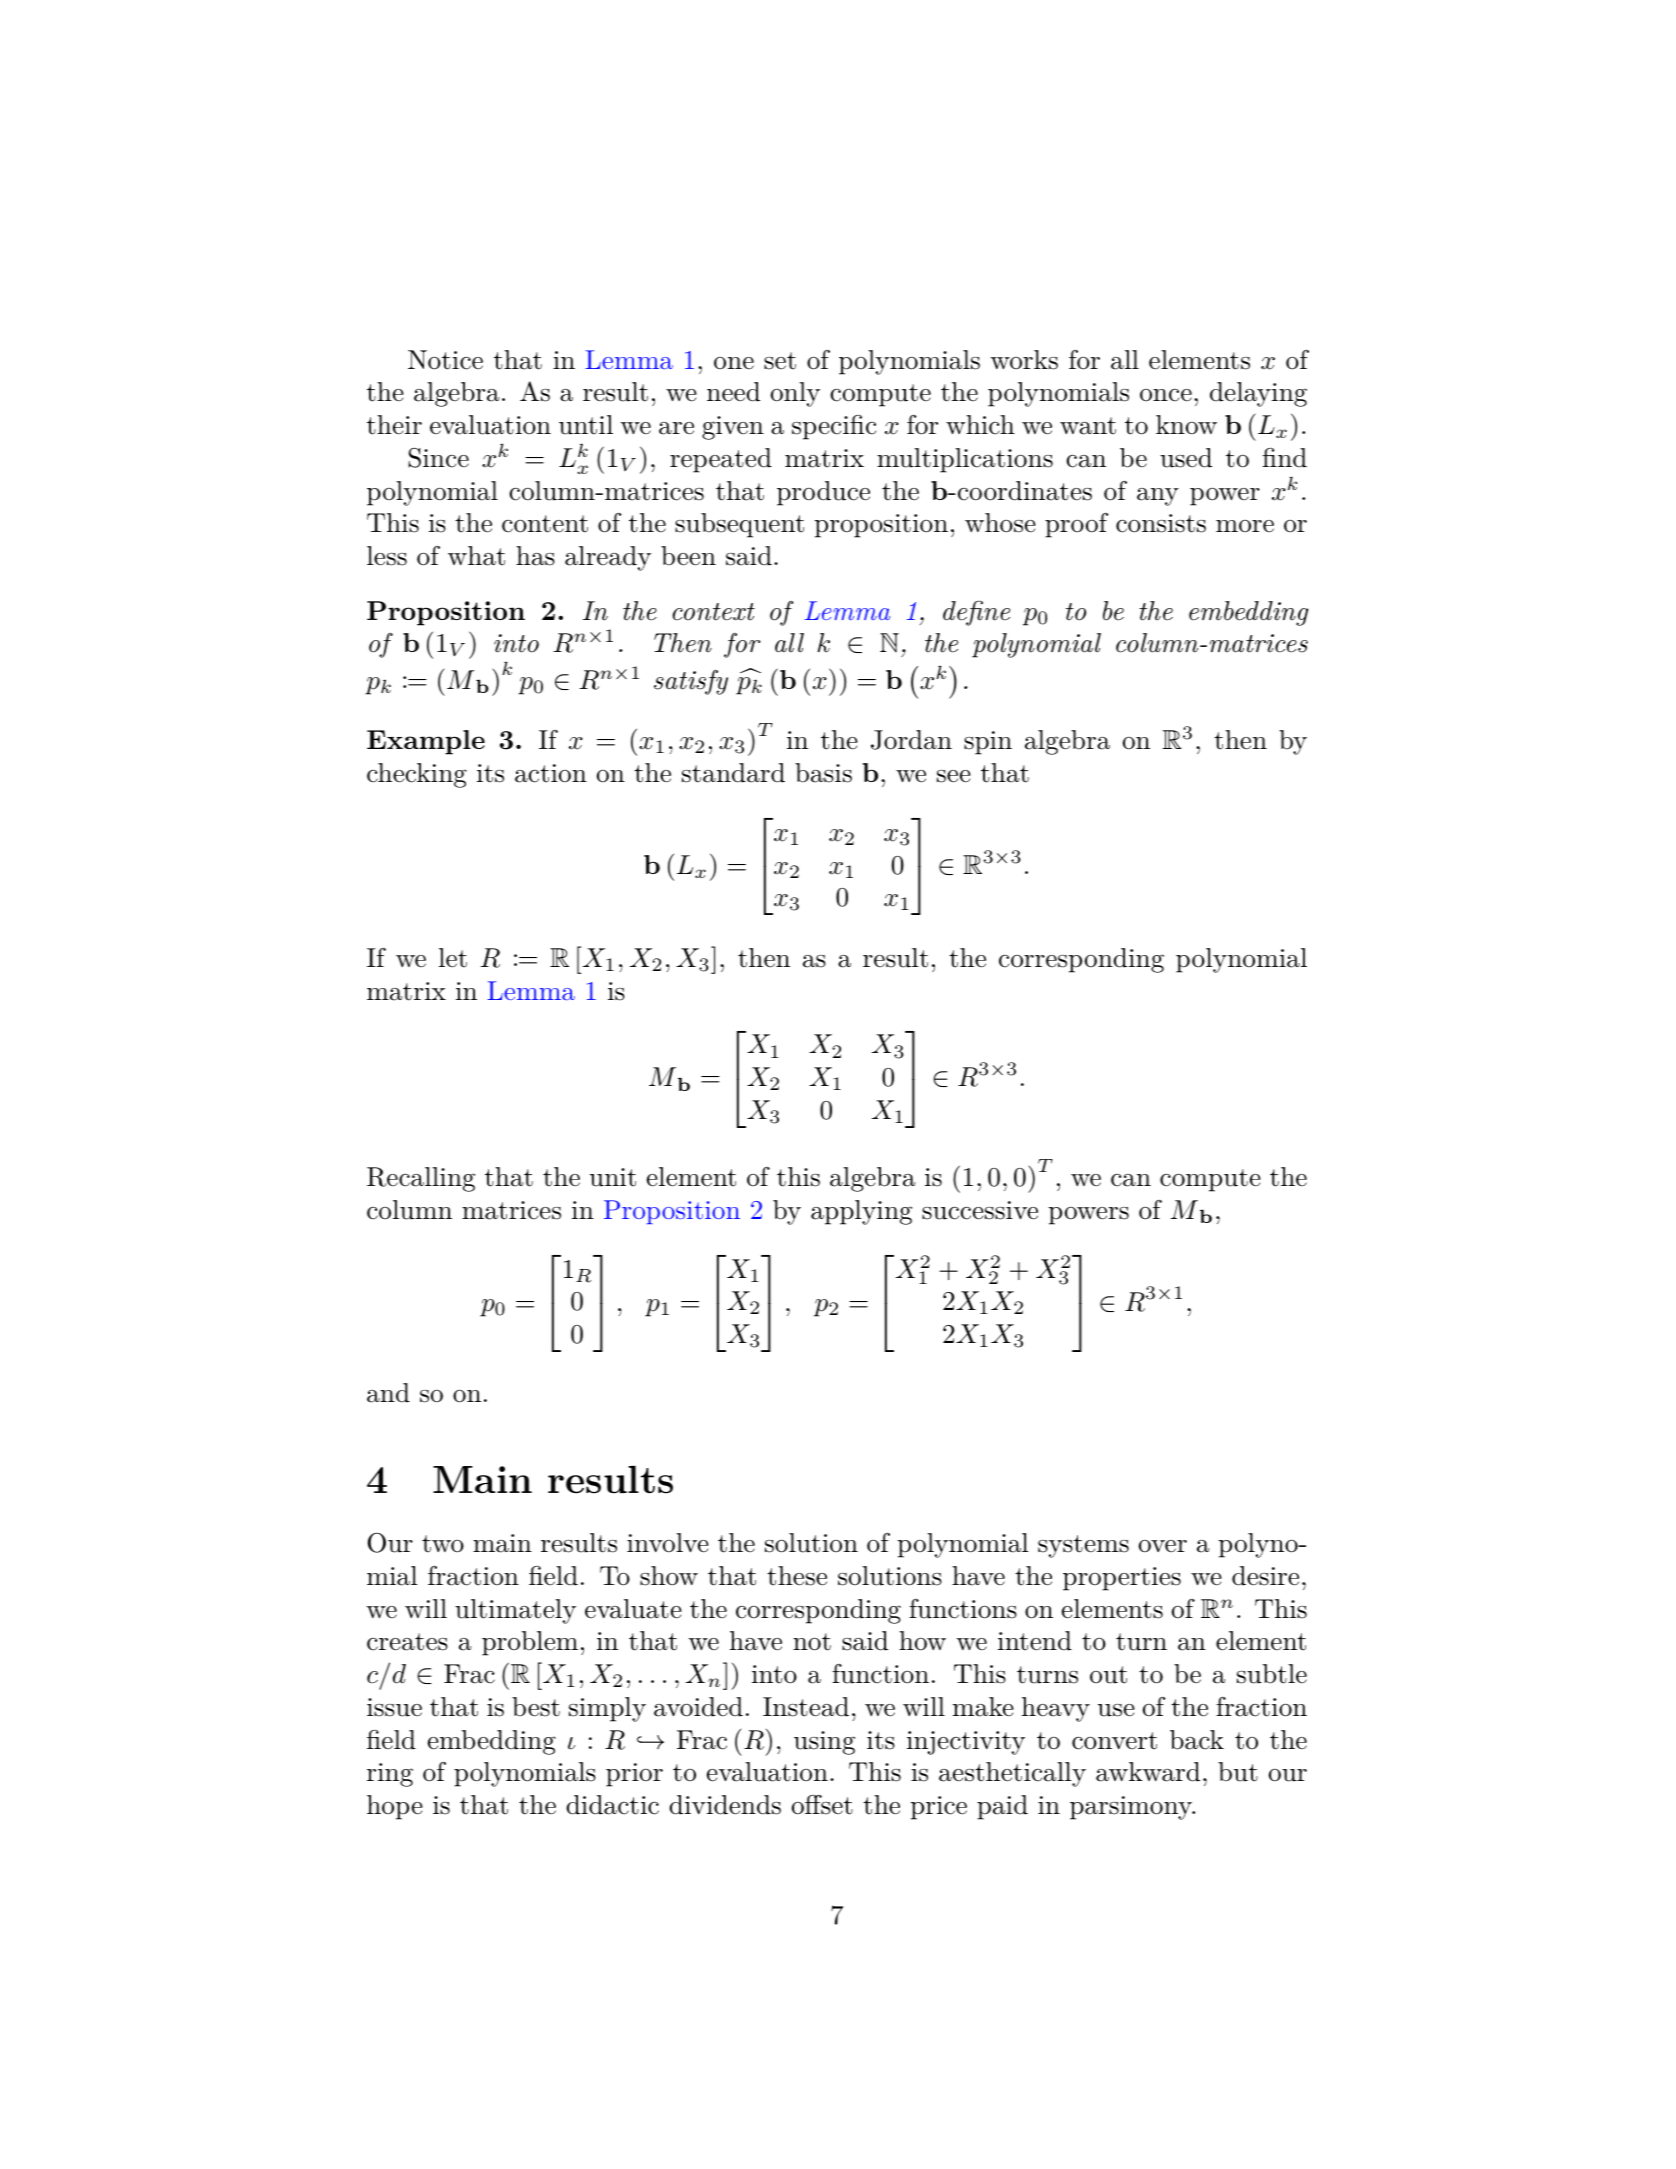  Describe the element at coordinates (824, 1743) in the screenshot. I see `using` at that location.
